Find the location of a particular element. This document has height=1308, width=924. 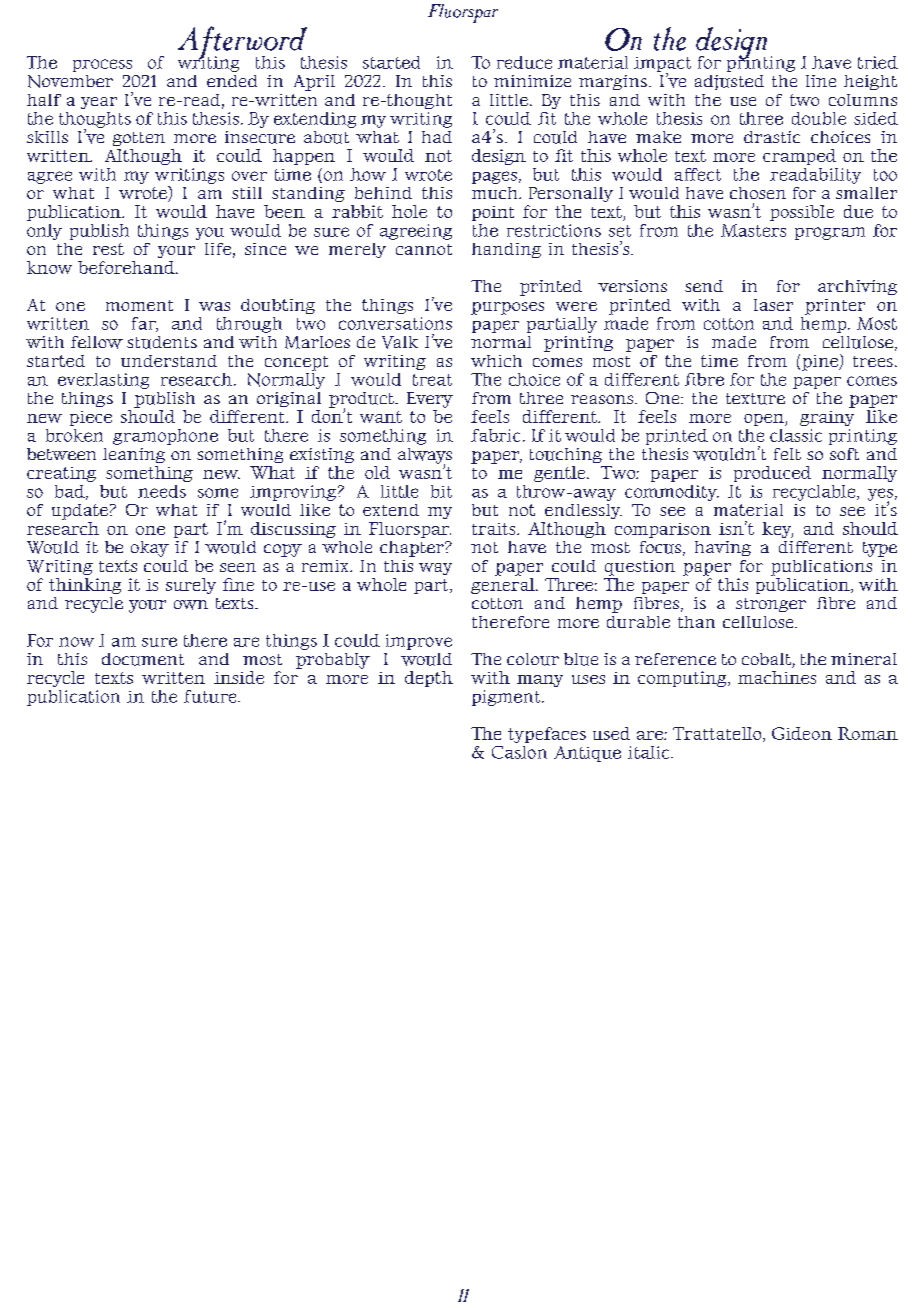

pigment is located at coordinates (507, 698).
